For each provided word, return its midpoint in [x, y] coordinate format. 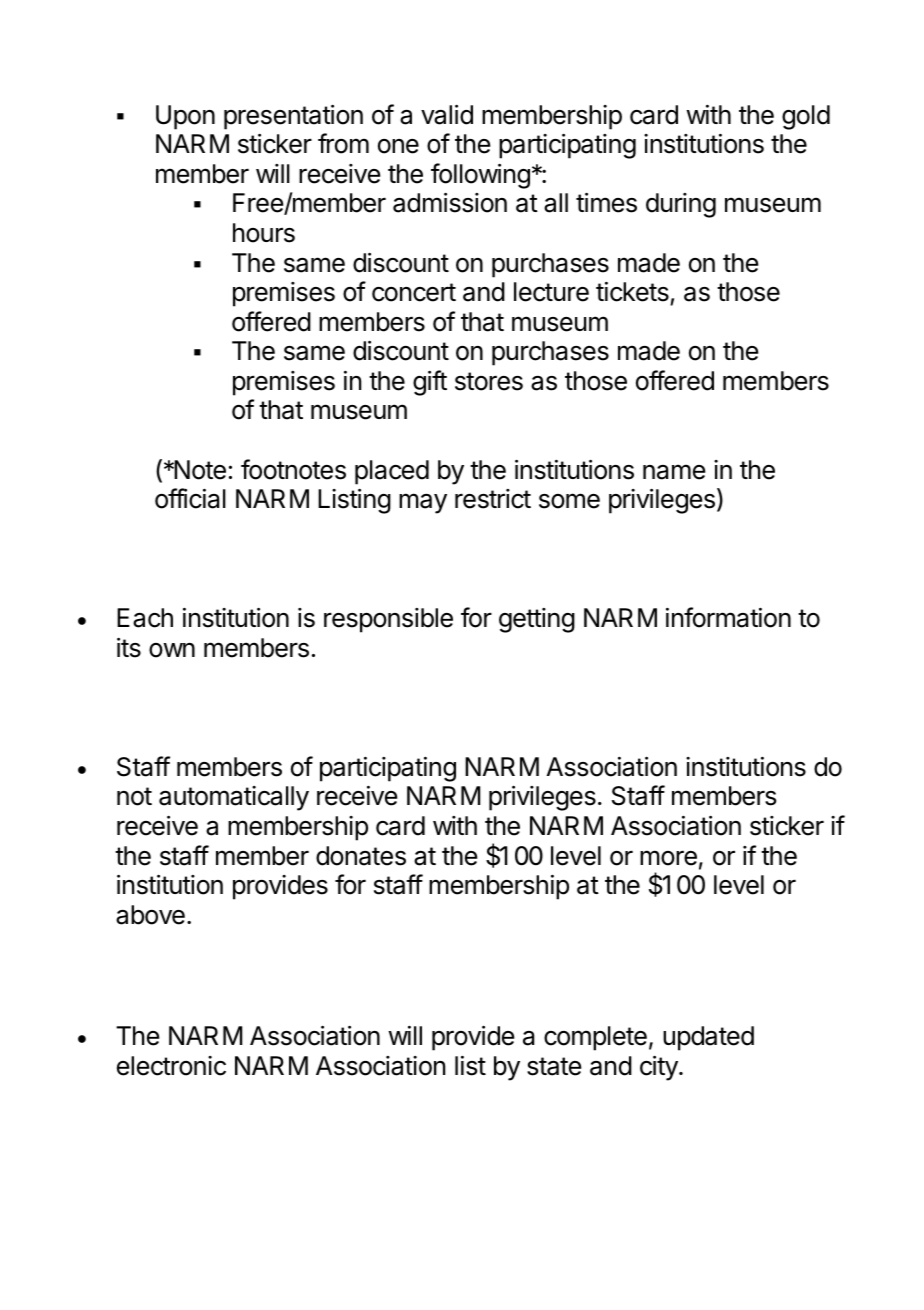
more [668, 858]
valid [447, 114]
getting [537, 620]
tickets [632, 292]
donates [361, 856]
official [190, 498]
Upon [185, 117]
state [554, 1066]
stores [489, 381]
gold [806, 117]
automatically [234, 798]
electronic [171, 1066]
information [728, 617]
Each [145, 618]
